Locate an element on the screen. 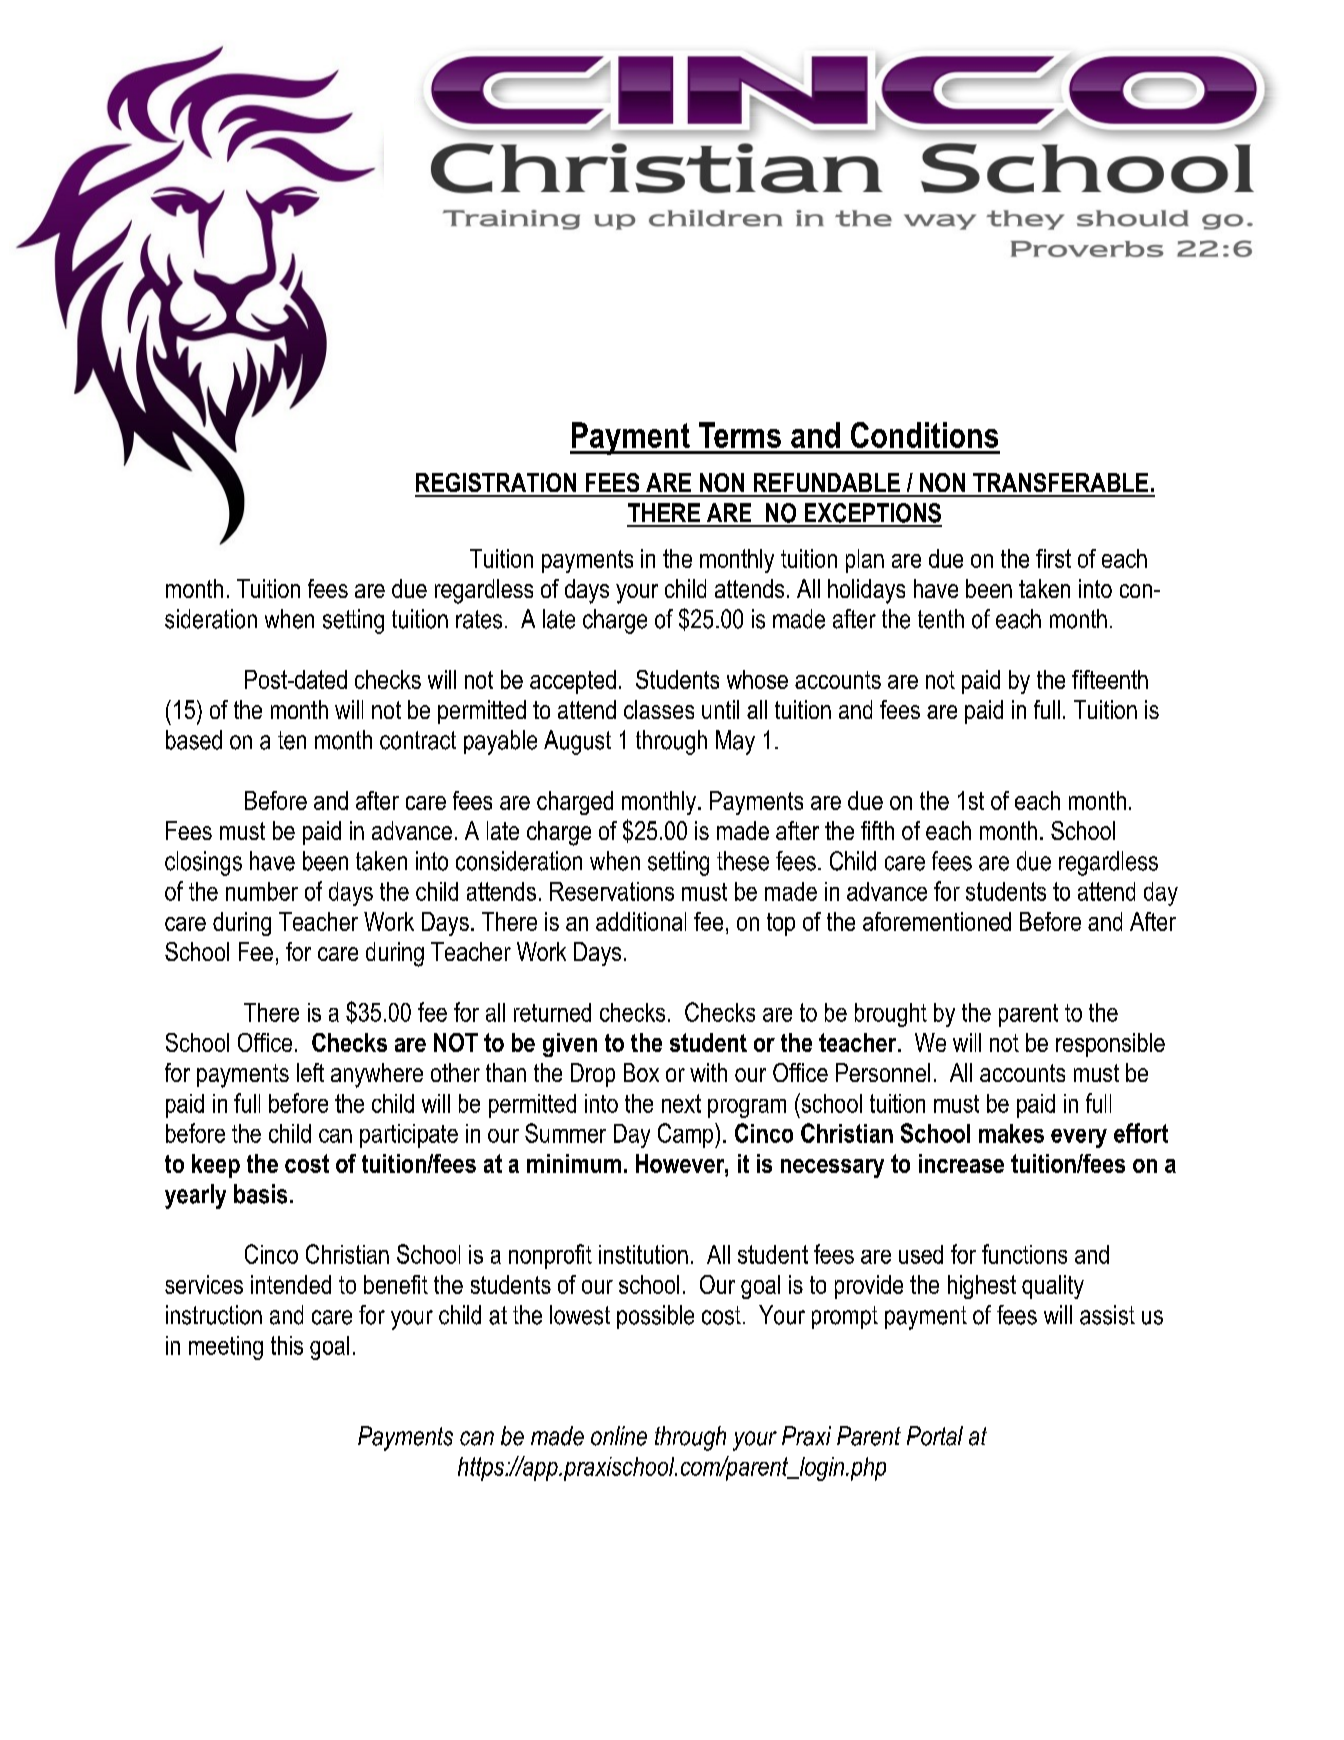 This screenshot has width=1344, height=1740. Terms is located at coordinates (740, 435).
